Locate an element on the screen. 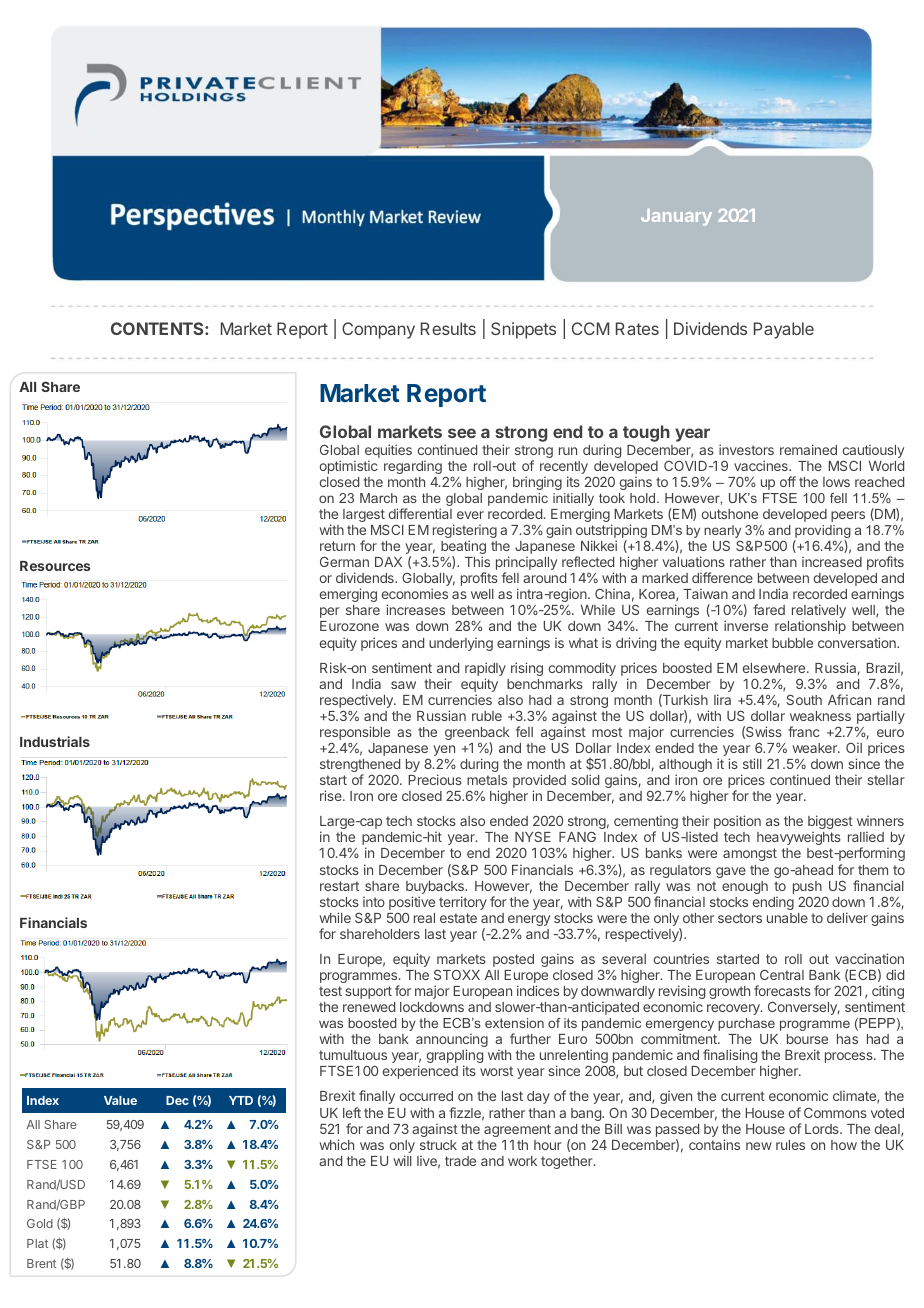 This screenshot has height=1308, width=924. January is located at coordinates (676, 217).
